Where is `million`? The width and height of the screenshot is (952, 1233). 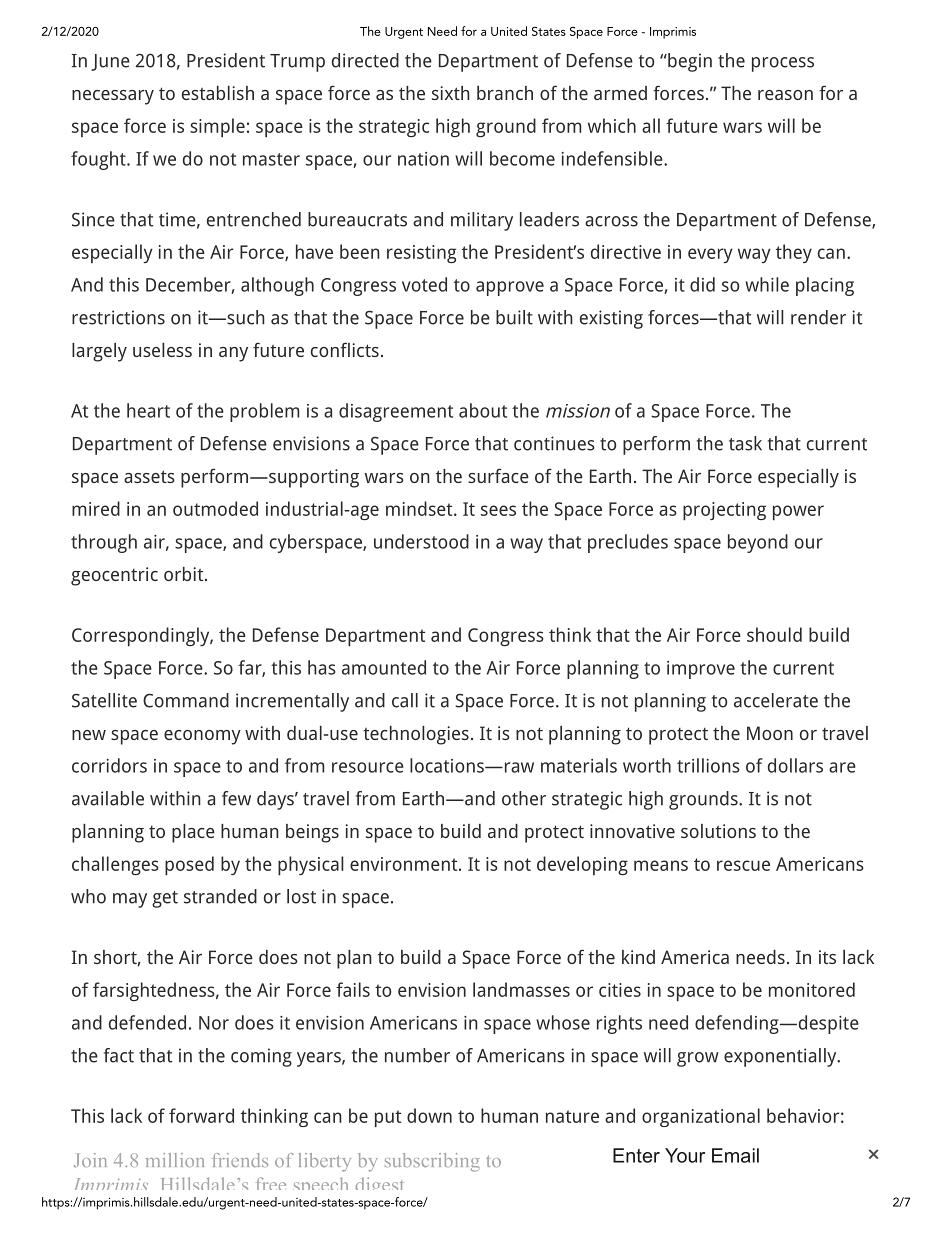
million is located at coordinates (175, 1160).
